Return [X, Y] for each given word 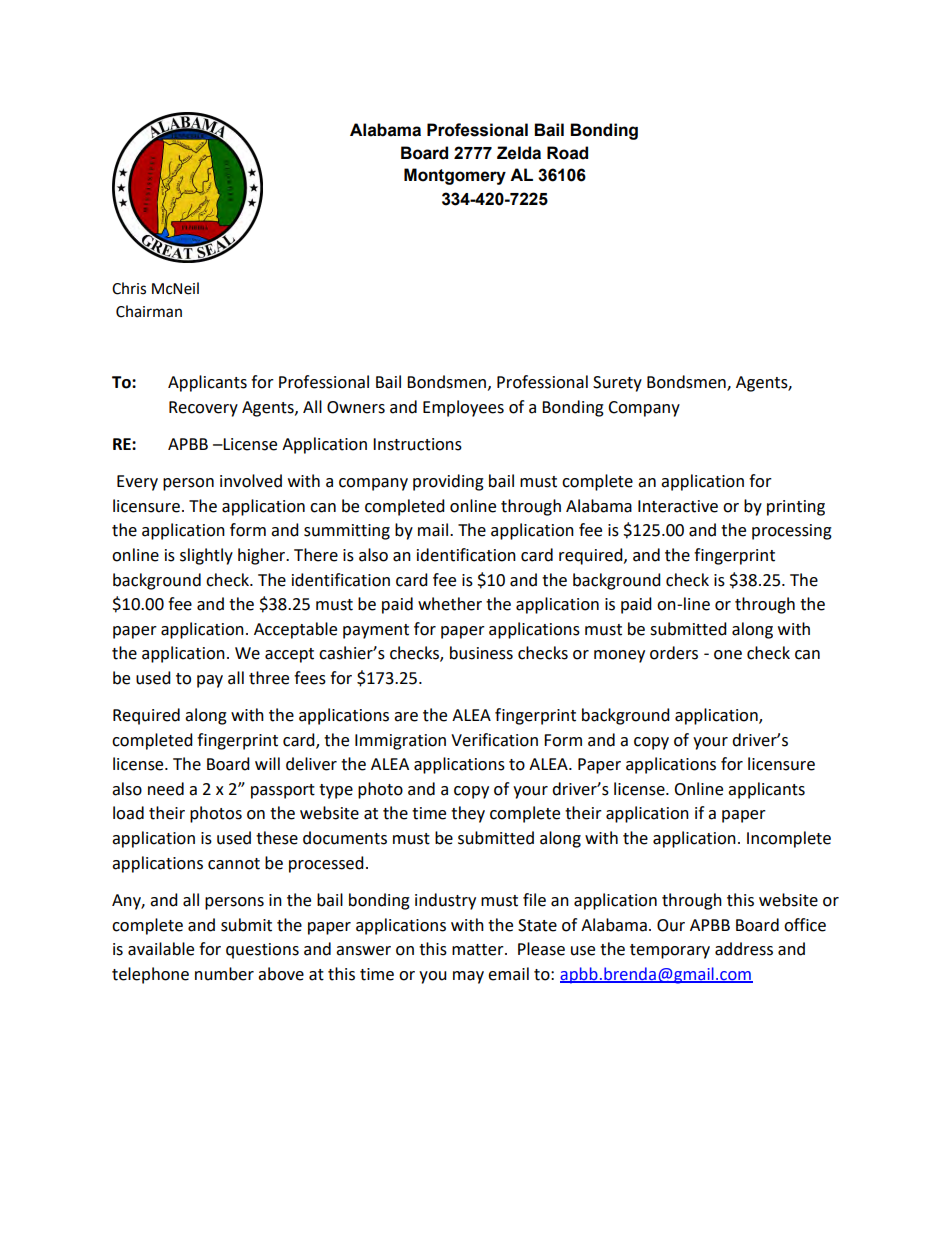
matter [479, 950]
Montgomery [455, 176]
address [744, 949]
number [224, 974]
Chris [129, 288]
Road [567, 153]
